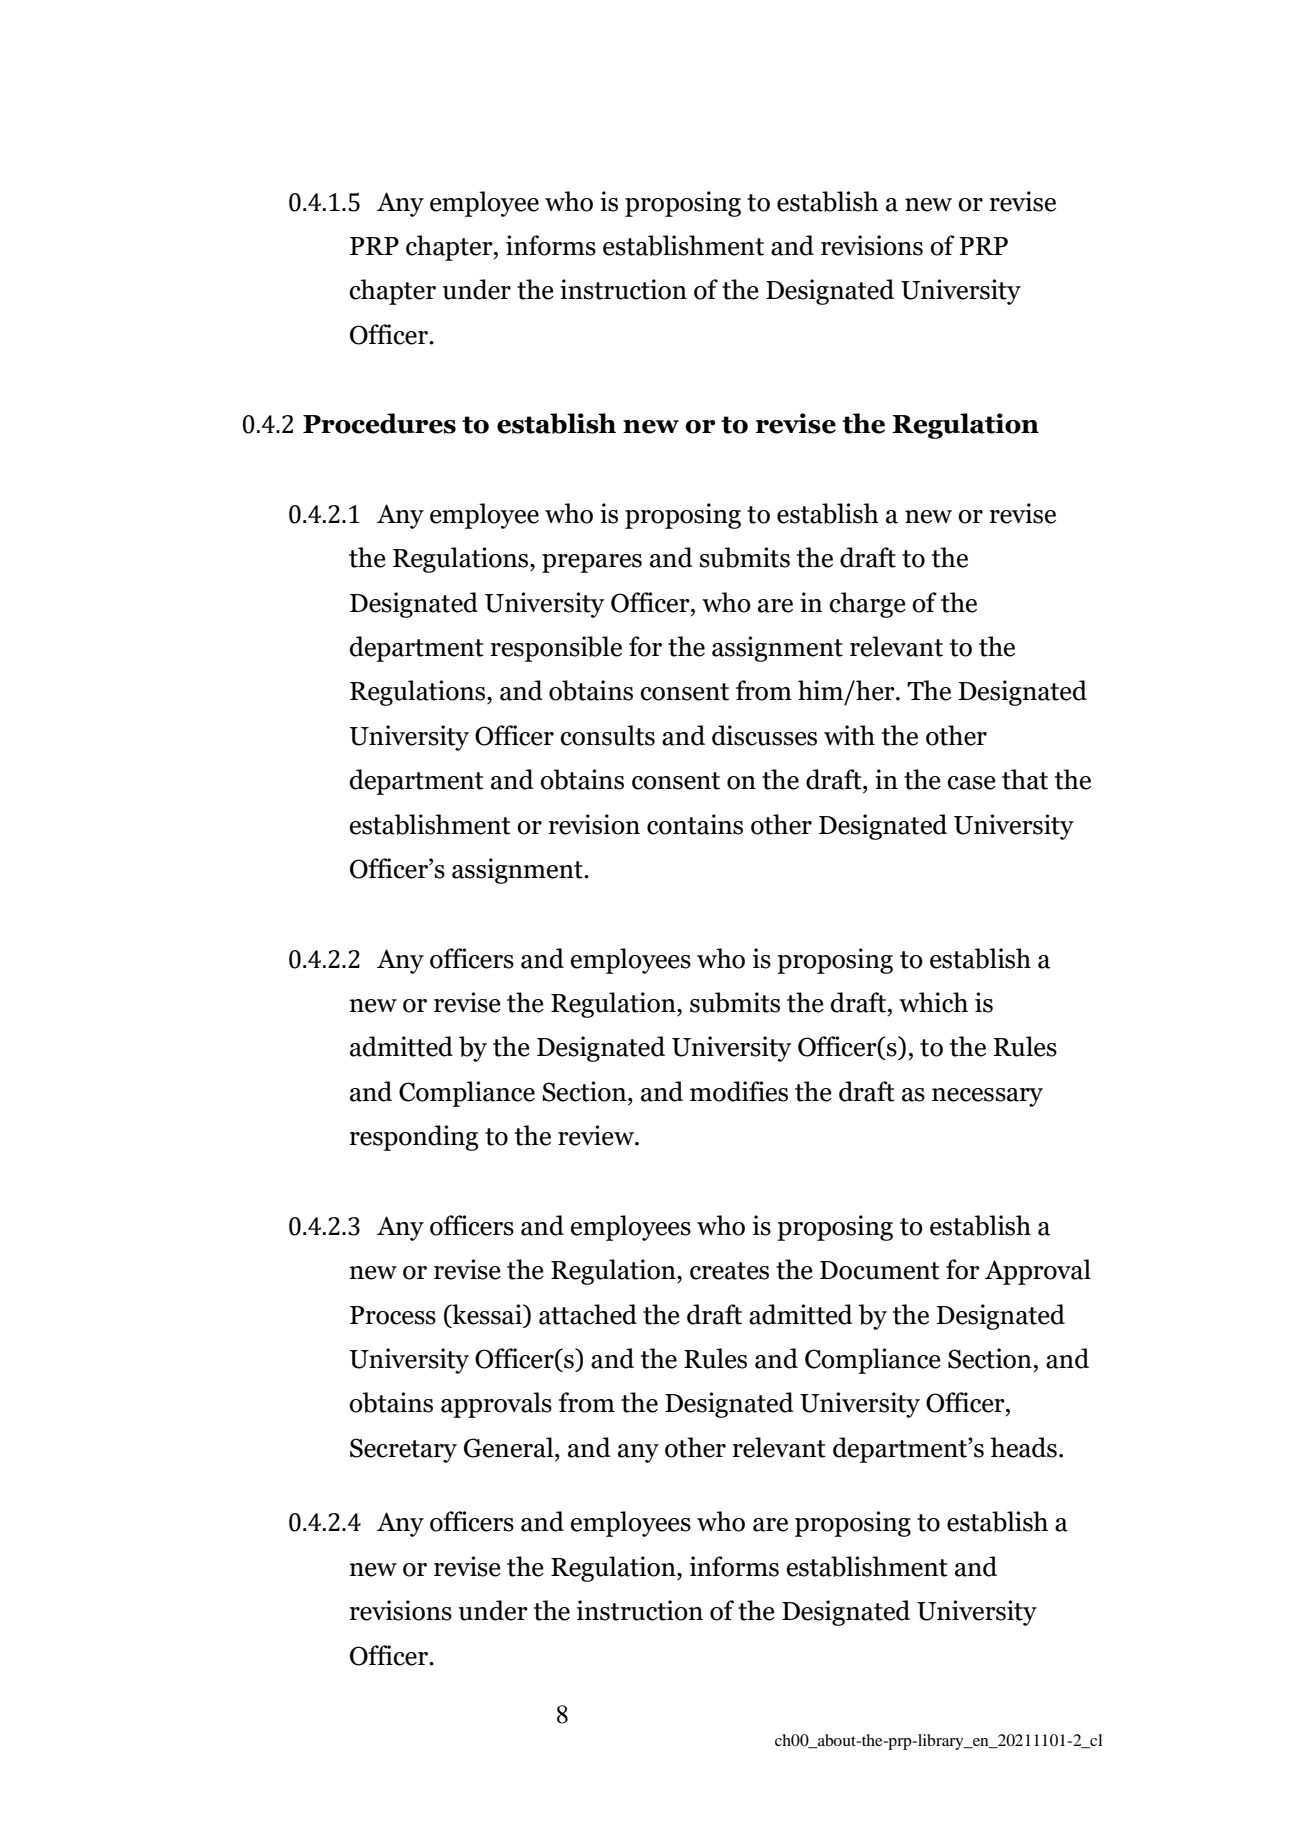 This screenshot has width=1291, height=1827. I want to click on prepares, so click(592, 563).
